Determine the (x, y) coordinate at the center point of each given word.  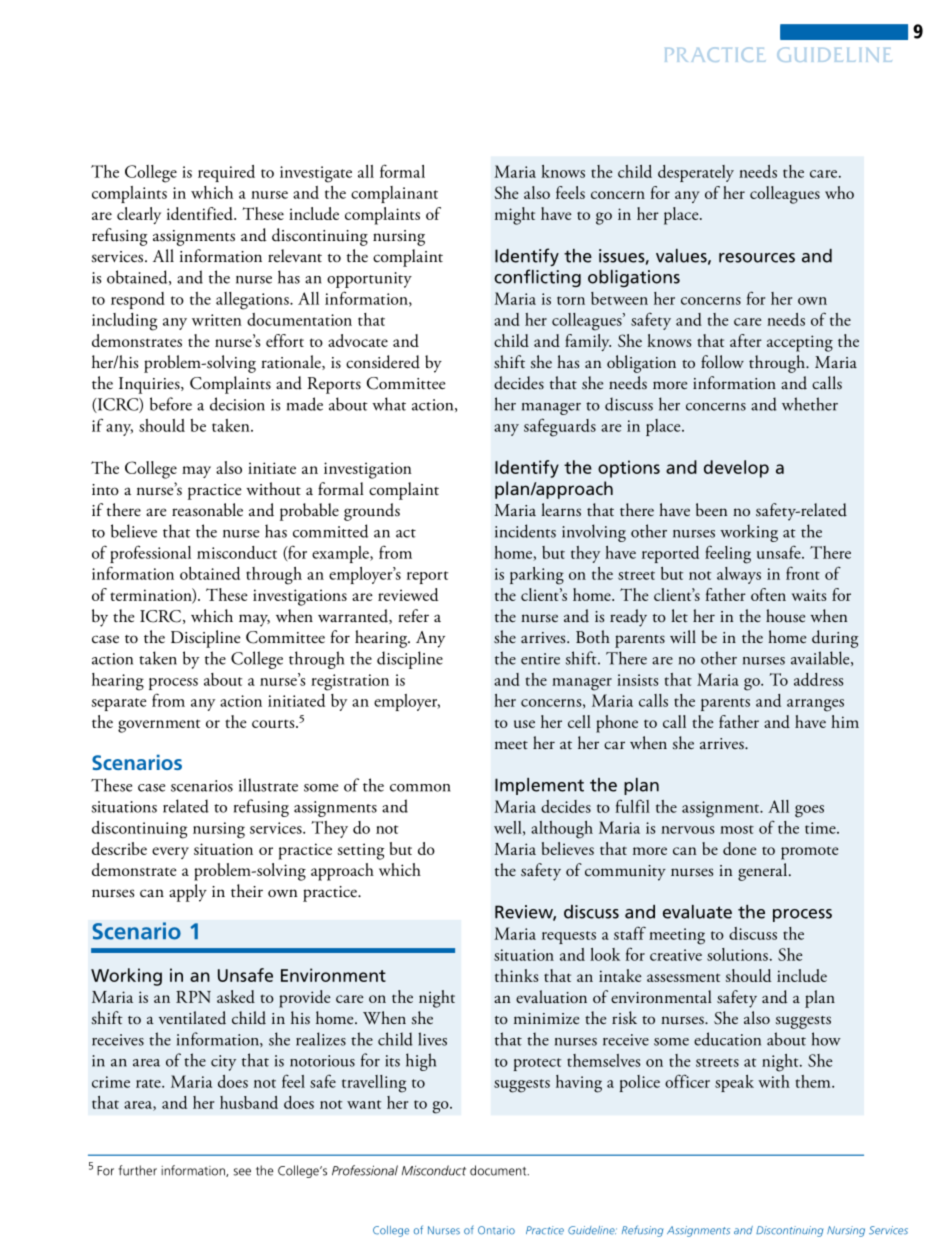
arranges (815, 705)
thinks (516, 975)
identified (201, 213)
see (242, 1172)
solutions (737, 954)
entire (540, 659)
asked (236, 996)
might (515, 216)
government (159, 726)
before (171, 404)
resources (757, 258)
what (389, 404)
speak (734, 1083)
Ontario (496, 1230)
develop (736, 469)
